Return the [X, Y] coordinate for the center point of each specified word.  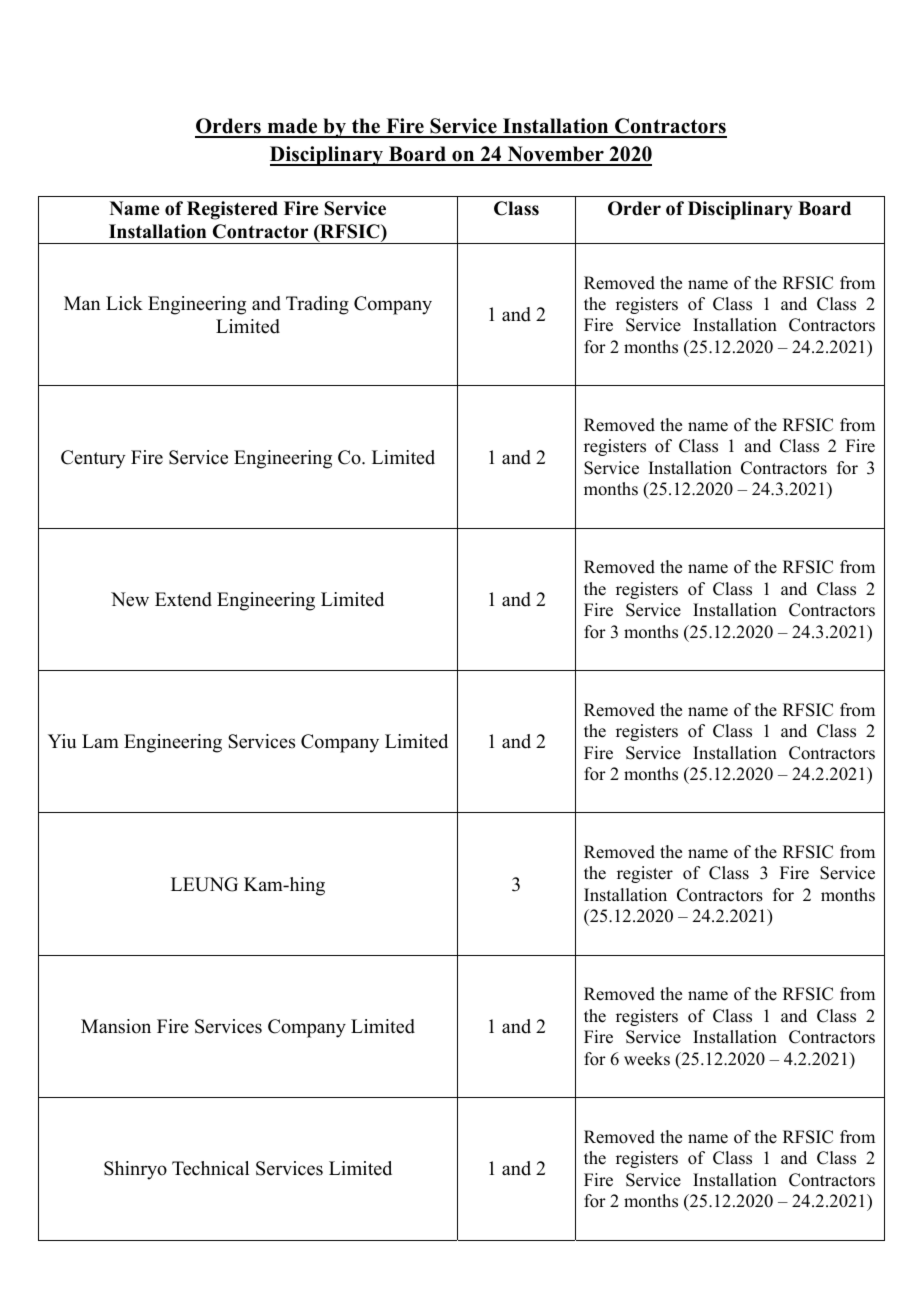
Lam [100, 741]
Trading [317, 305]
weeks [647, 1059]
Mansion [116, 1026]
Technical [210, 1168]
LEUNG [204, 884]
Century [93, 459]
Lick [124, 303]
